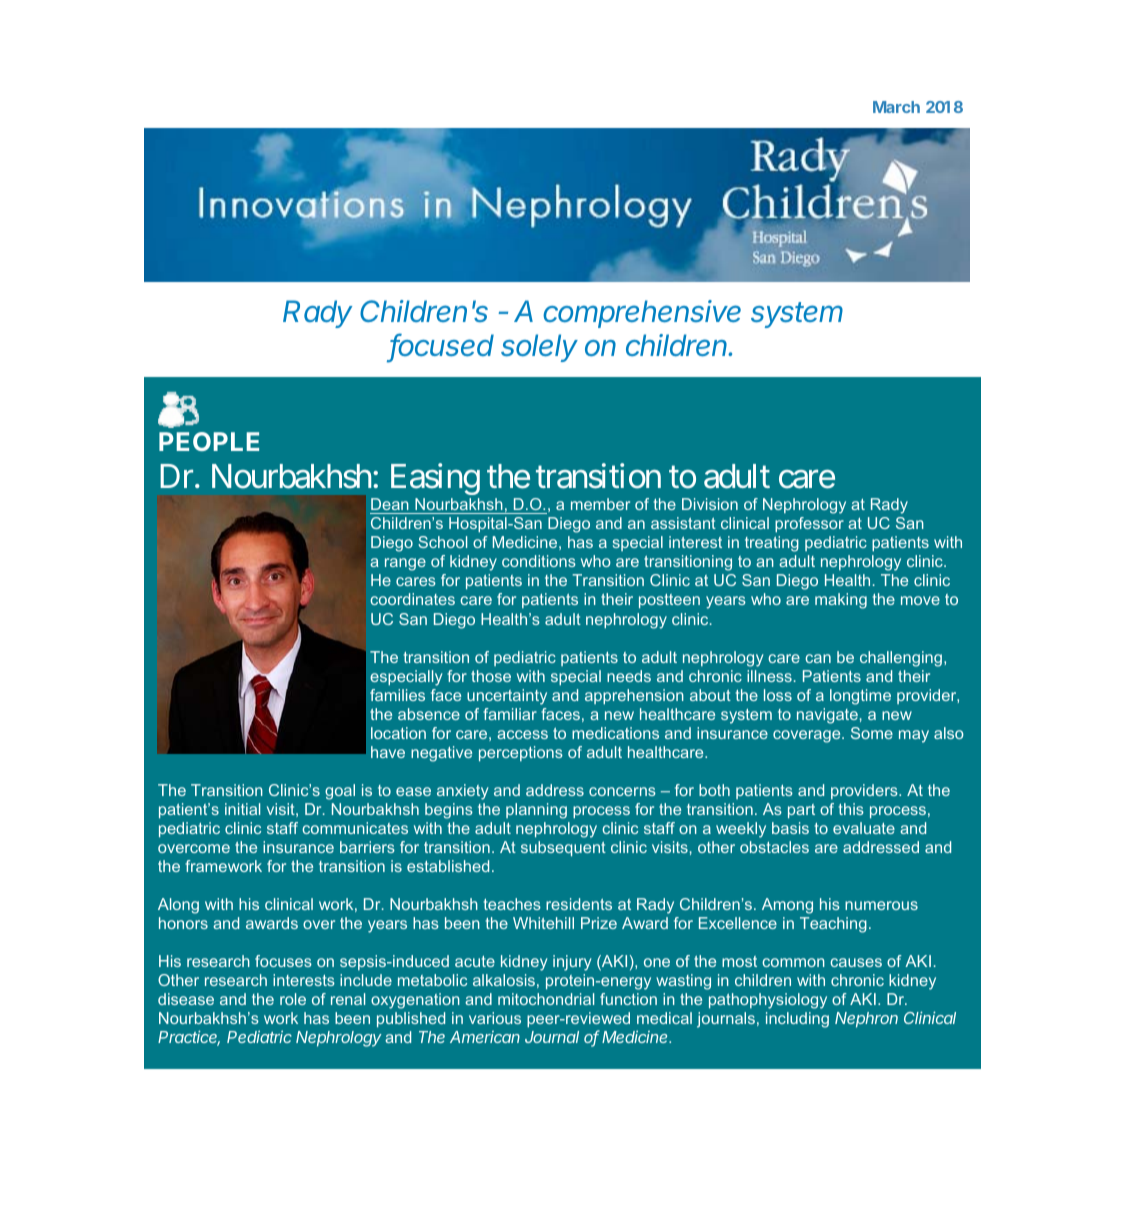 The height and width of the page is (1218, 1125). Describe the element at coordinates (293, 999) in the page. I see `role` at that location.
